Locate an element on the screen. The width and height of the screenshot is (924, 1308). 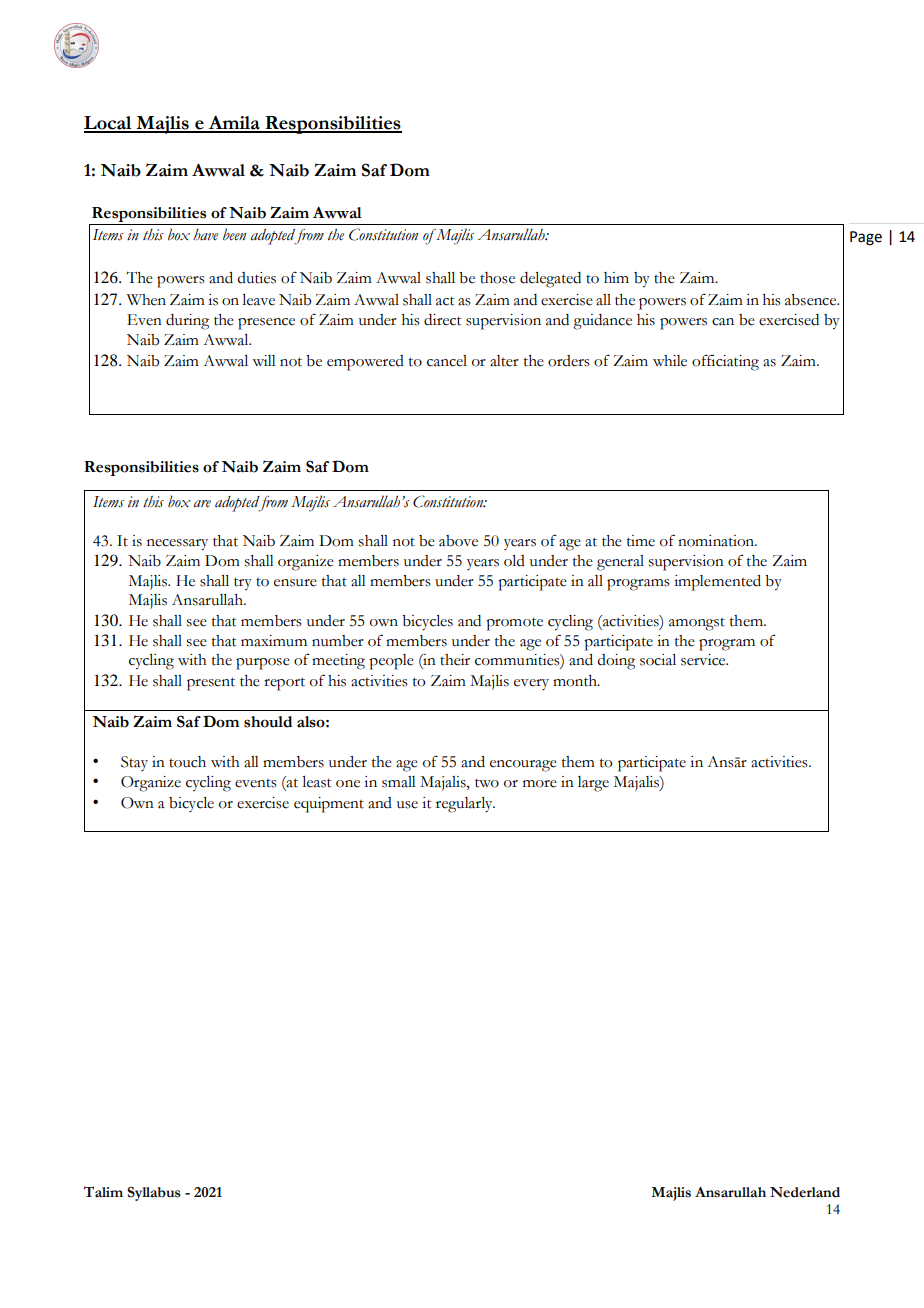
touch is located at coordinates (187, 762).
